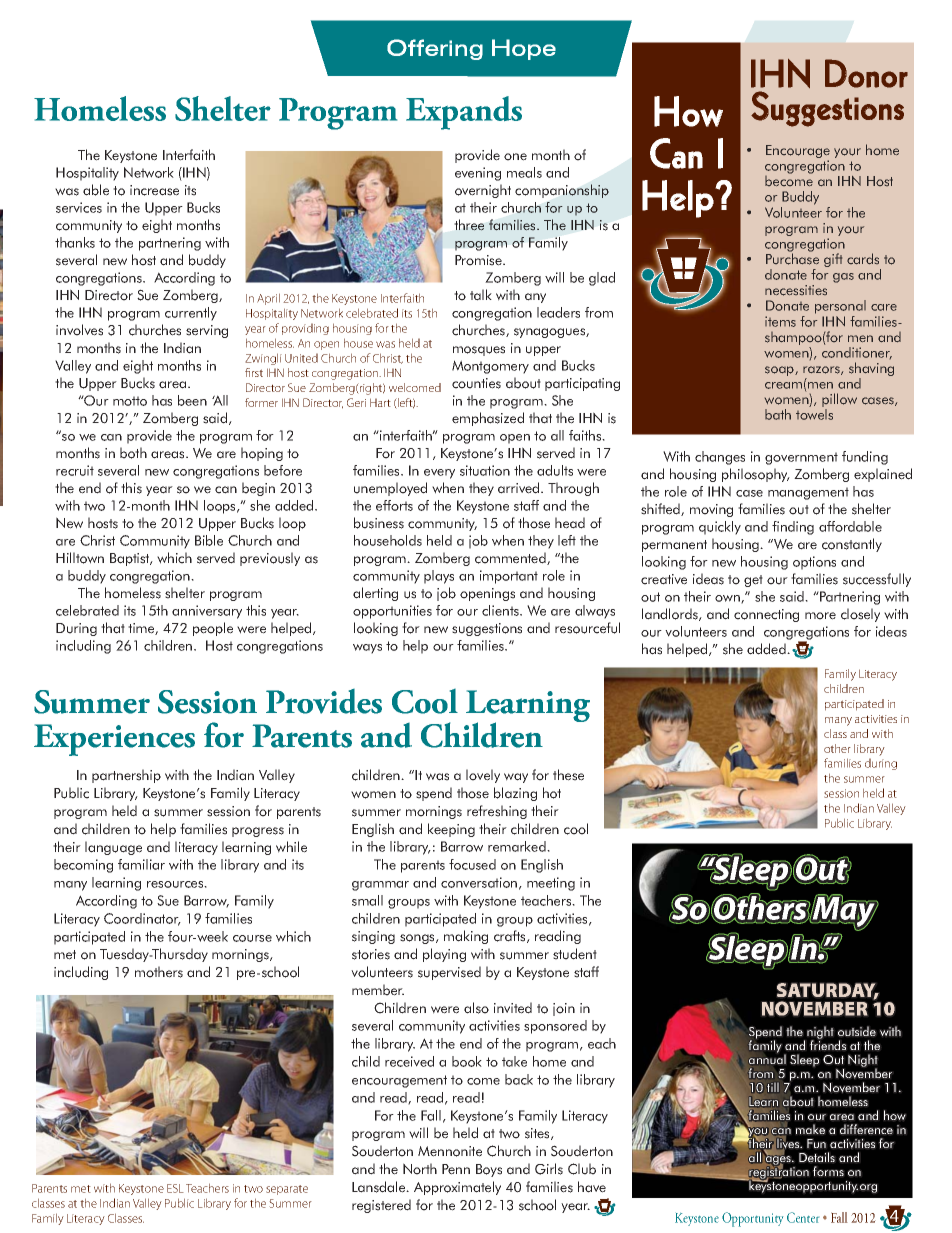 The image size is (952, 1233). I want to click on evening, so click(478, 174).
